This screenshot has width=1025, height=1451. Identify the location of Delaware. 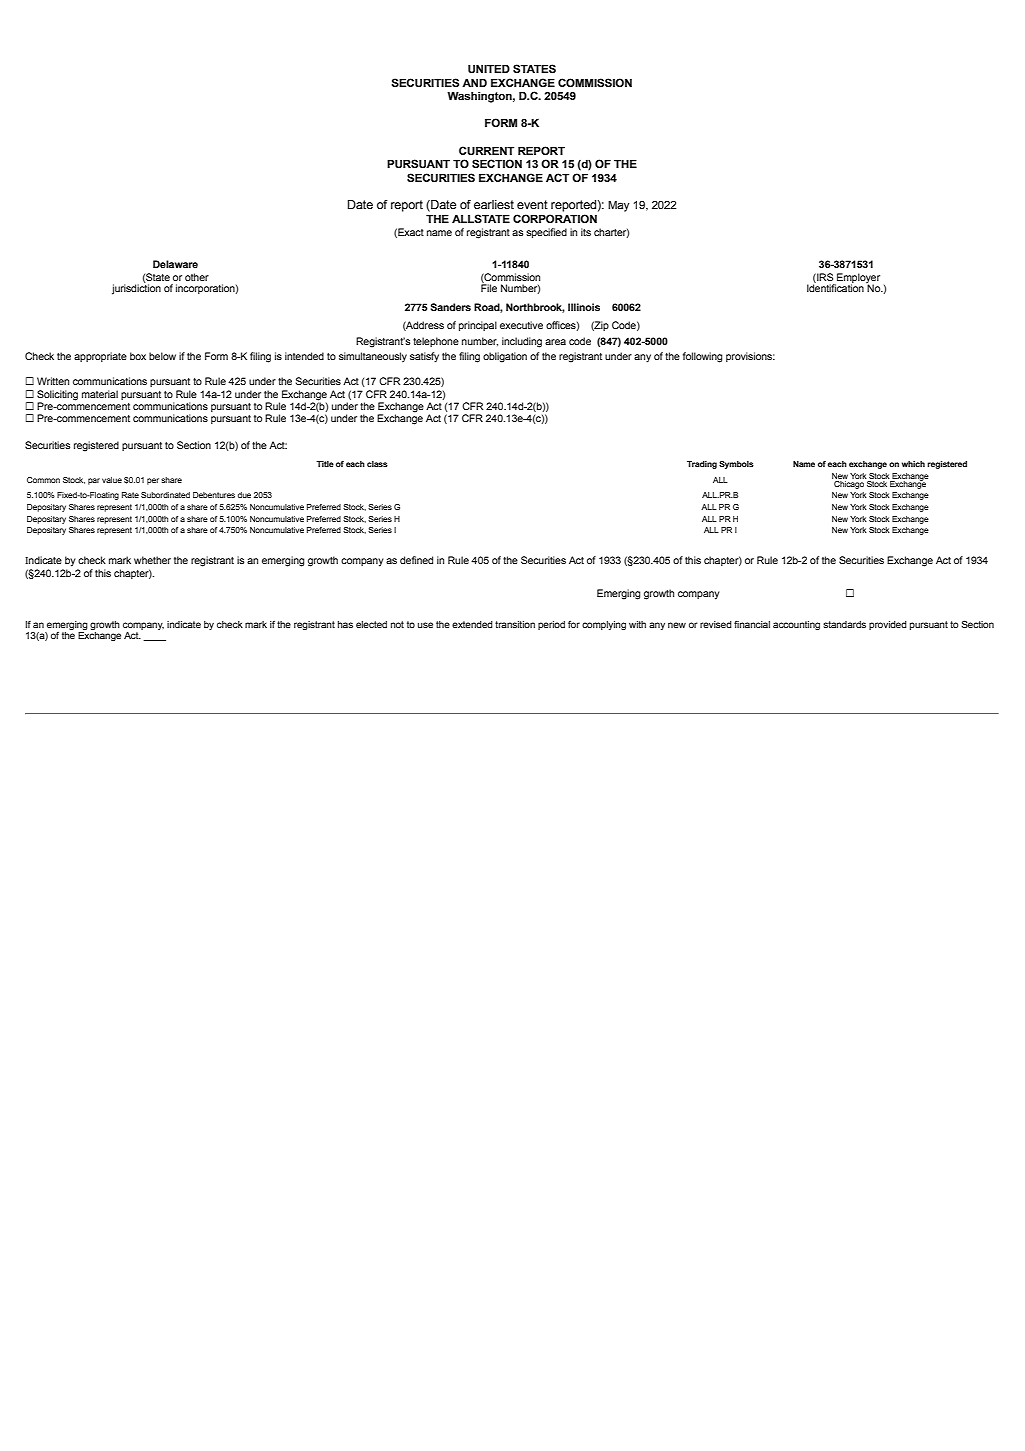
(175, 264).
